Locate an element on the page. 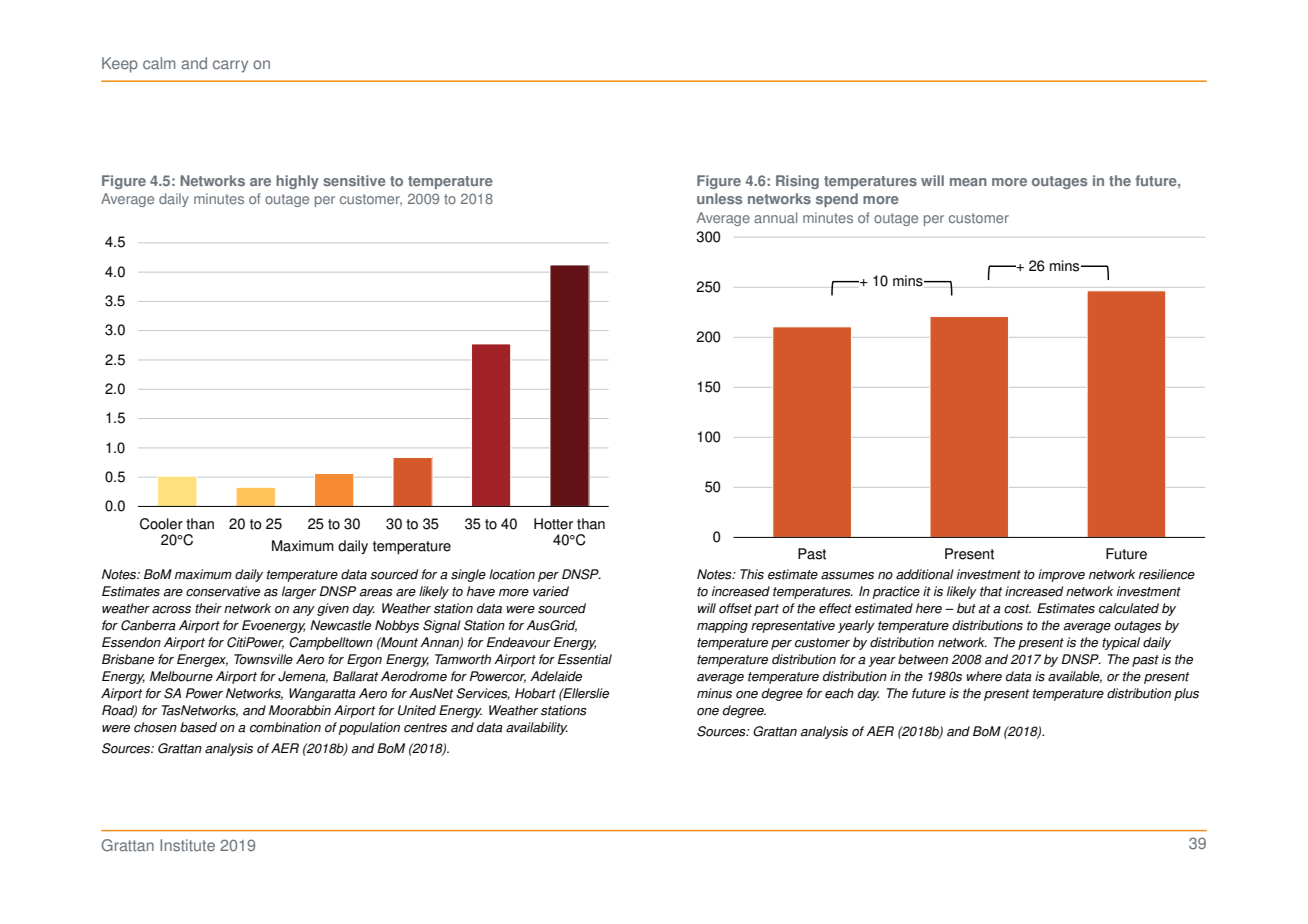 Image resolution: width=1308 pixels, height=924 pixels. Hotter is located at coordinates (553, 524).
